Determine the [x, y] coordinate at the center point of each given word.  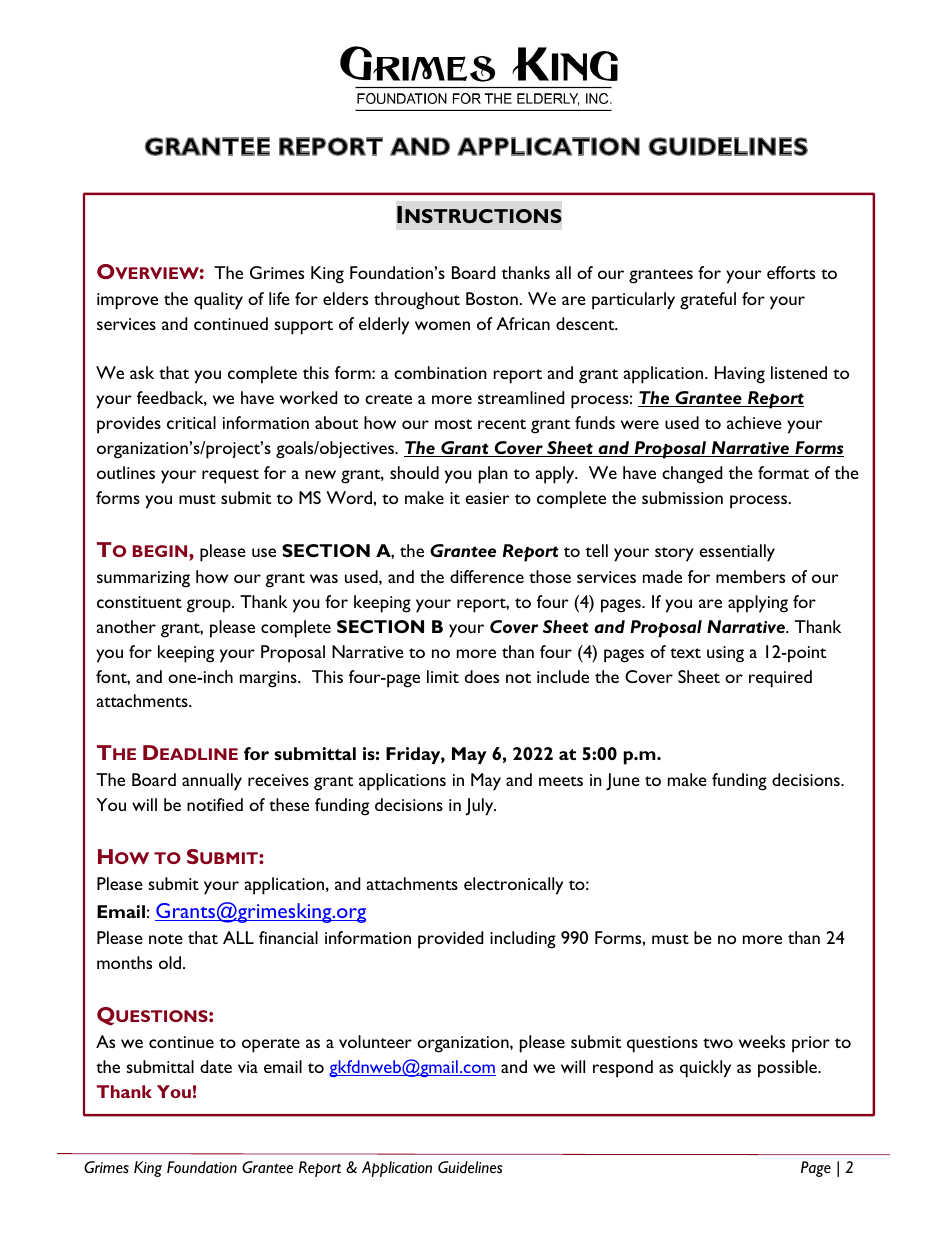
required [780, 679]
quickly [705, 1069]
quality [218, 301]
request [230, 476]
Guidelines [470, 1167]
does [482, 676]
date [216, 1066]
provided [450, 940]
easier [487, 498]
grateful [708, 301]
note [166, 939]
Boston [492, 298]
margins [269, 679]
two [718, 1043]
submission [682, 497]
